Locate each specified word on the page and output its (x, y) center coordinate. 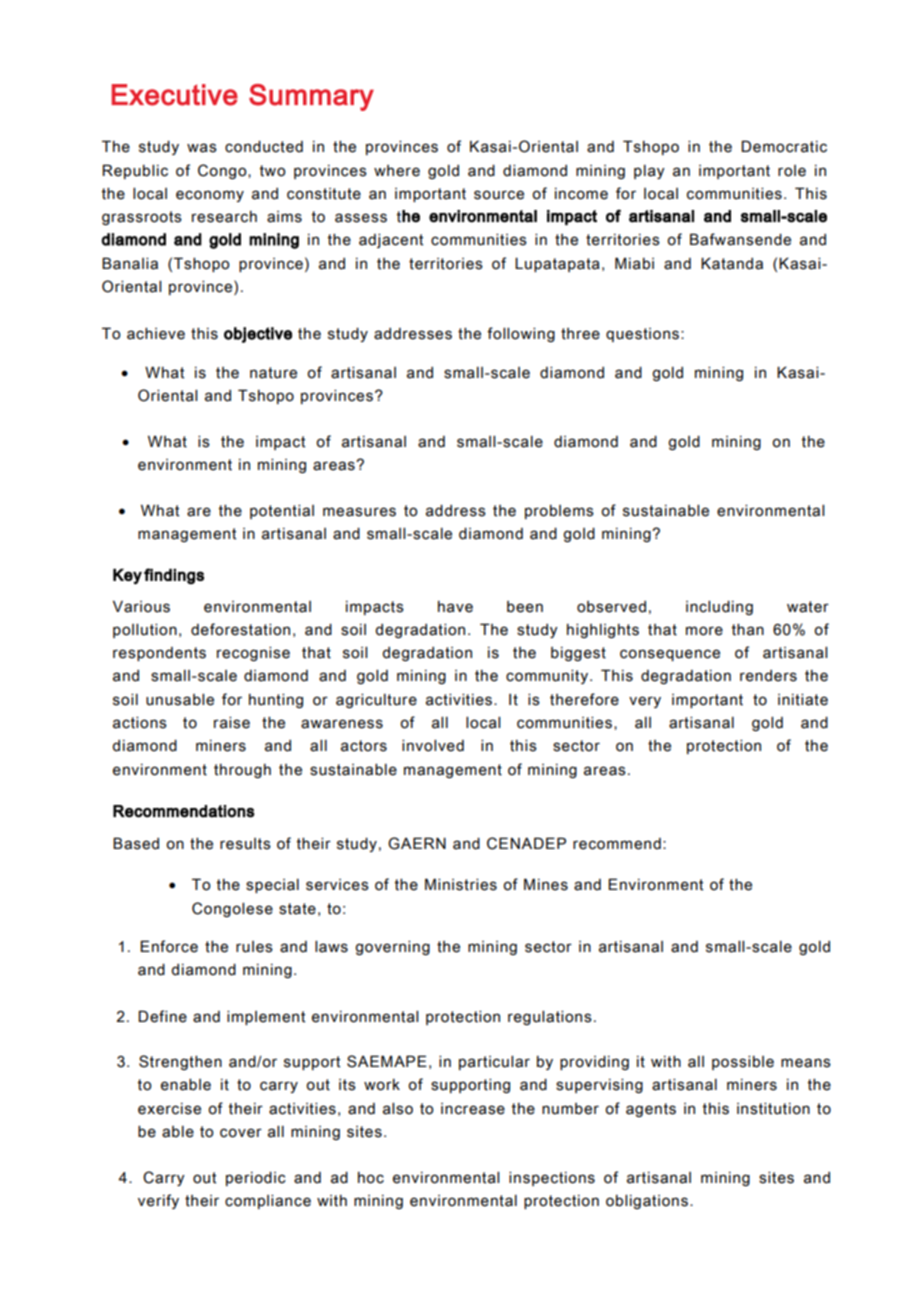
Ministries (461, 884)
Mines (546, 884)
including (719, 608)
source (499, 195)
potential (282, 512)
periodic (256, 1179)
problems (559, 512)
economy (210, 196)
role (792, 171)
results (245, 844)
